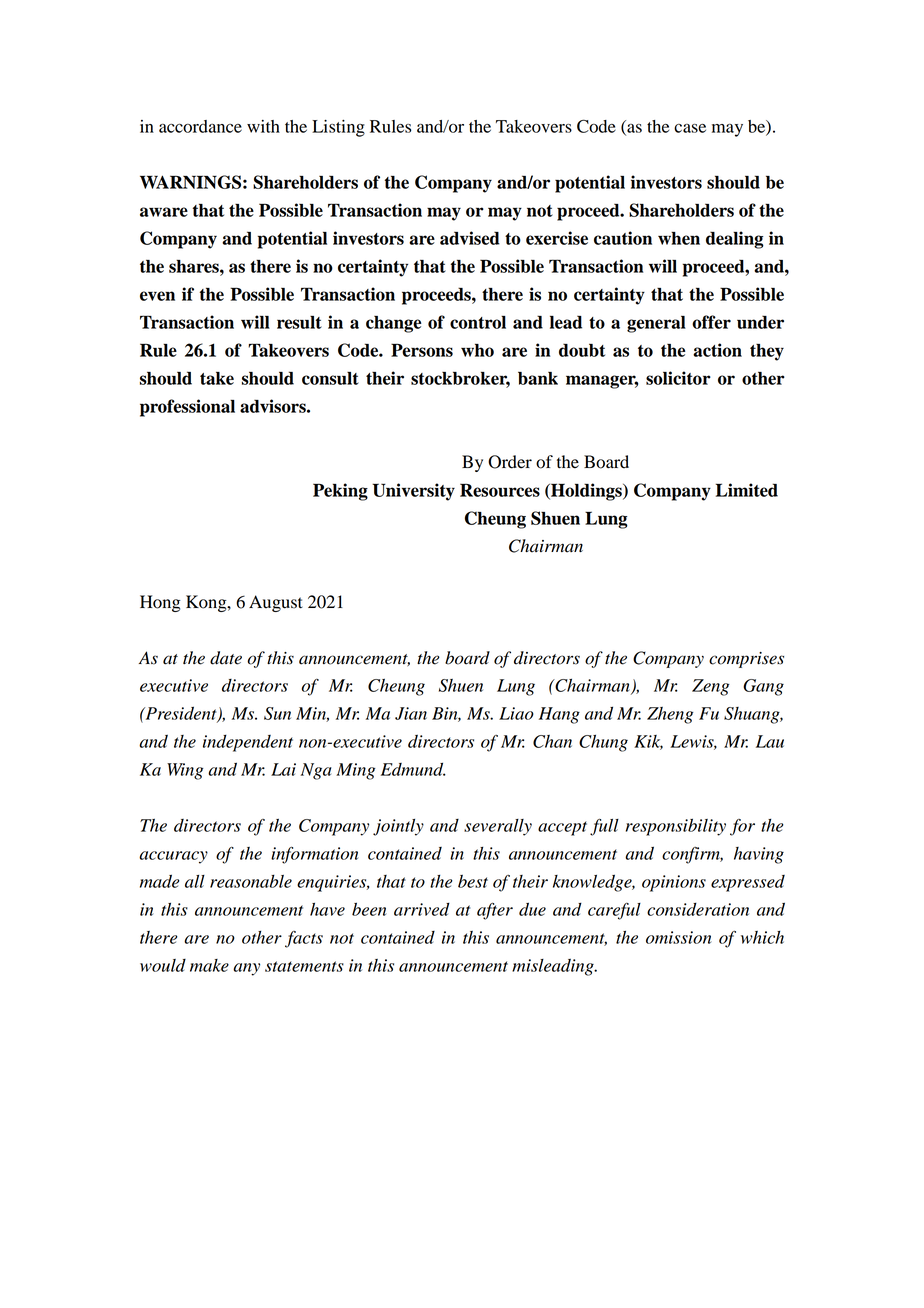  I want to click on make, so click(209, 965).
